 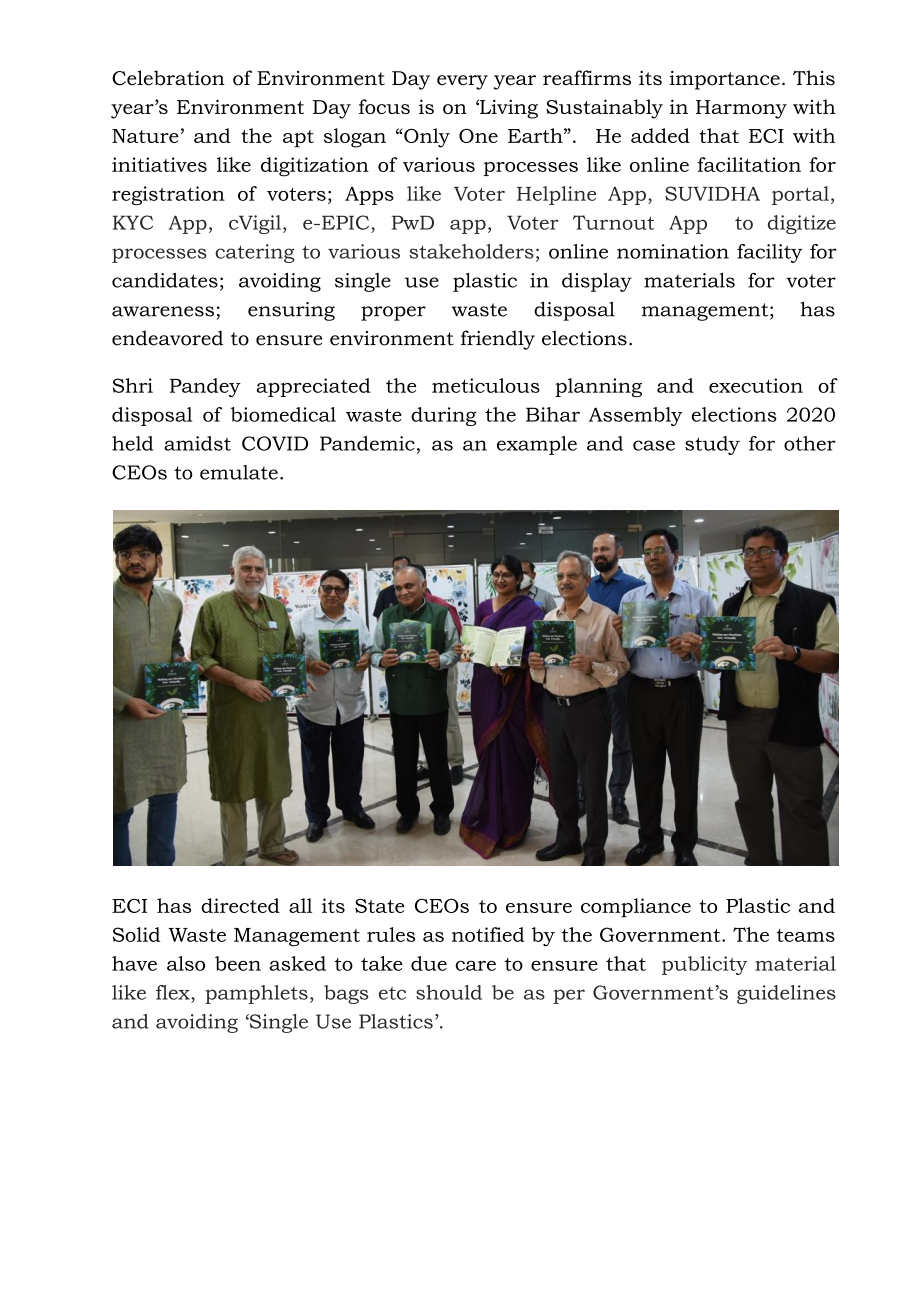 What do you see at coordinates (462, 82) in the screenshot?
I see `every` at bounding box center [462, 82].
